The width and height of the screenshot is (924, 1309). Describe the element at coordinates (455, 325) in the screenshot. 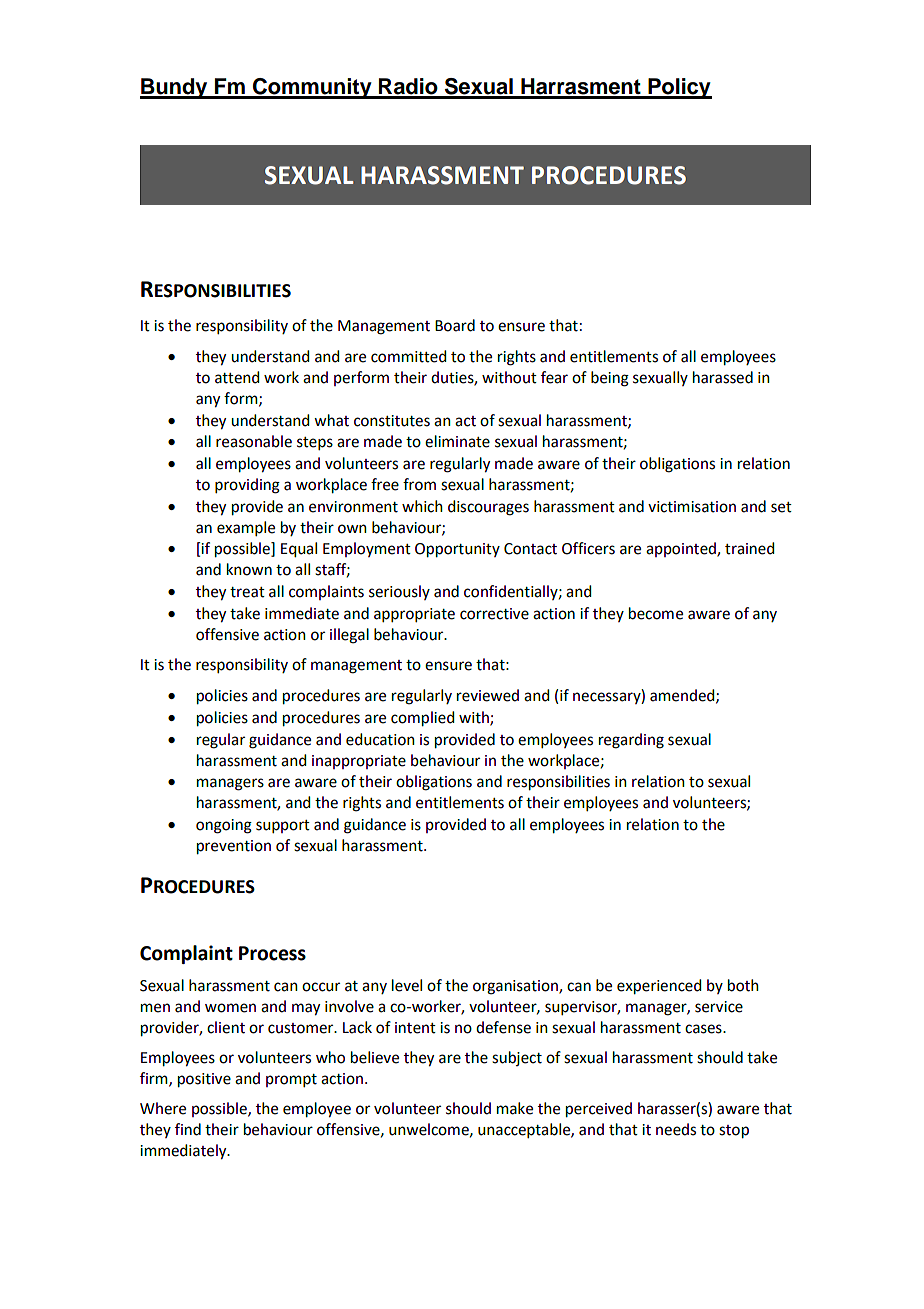

I see `Board` at that location.
